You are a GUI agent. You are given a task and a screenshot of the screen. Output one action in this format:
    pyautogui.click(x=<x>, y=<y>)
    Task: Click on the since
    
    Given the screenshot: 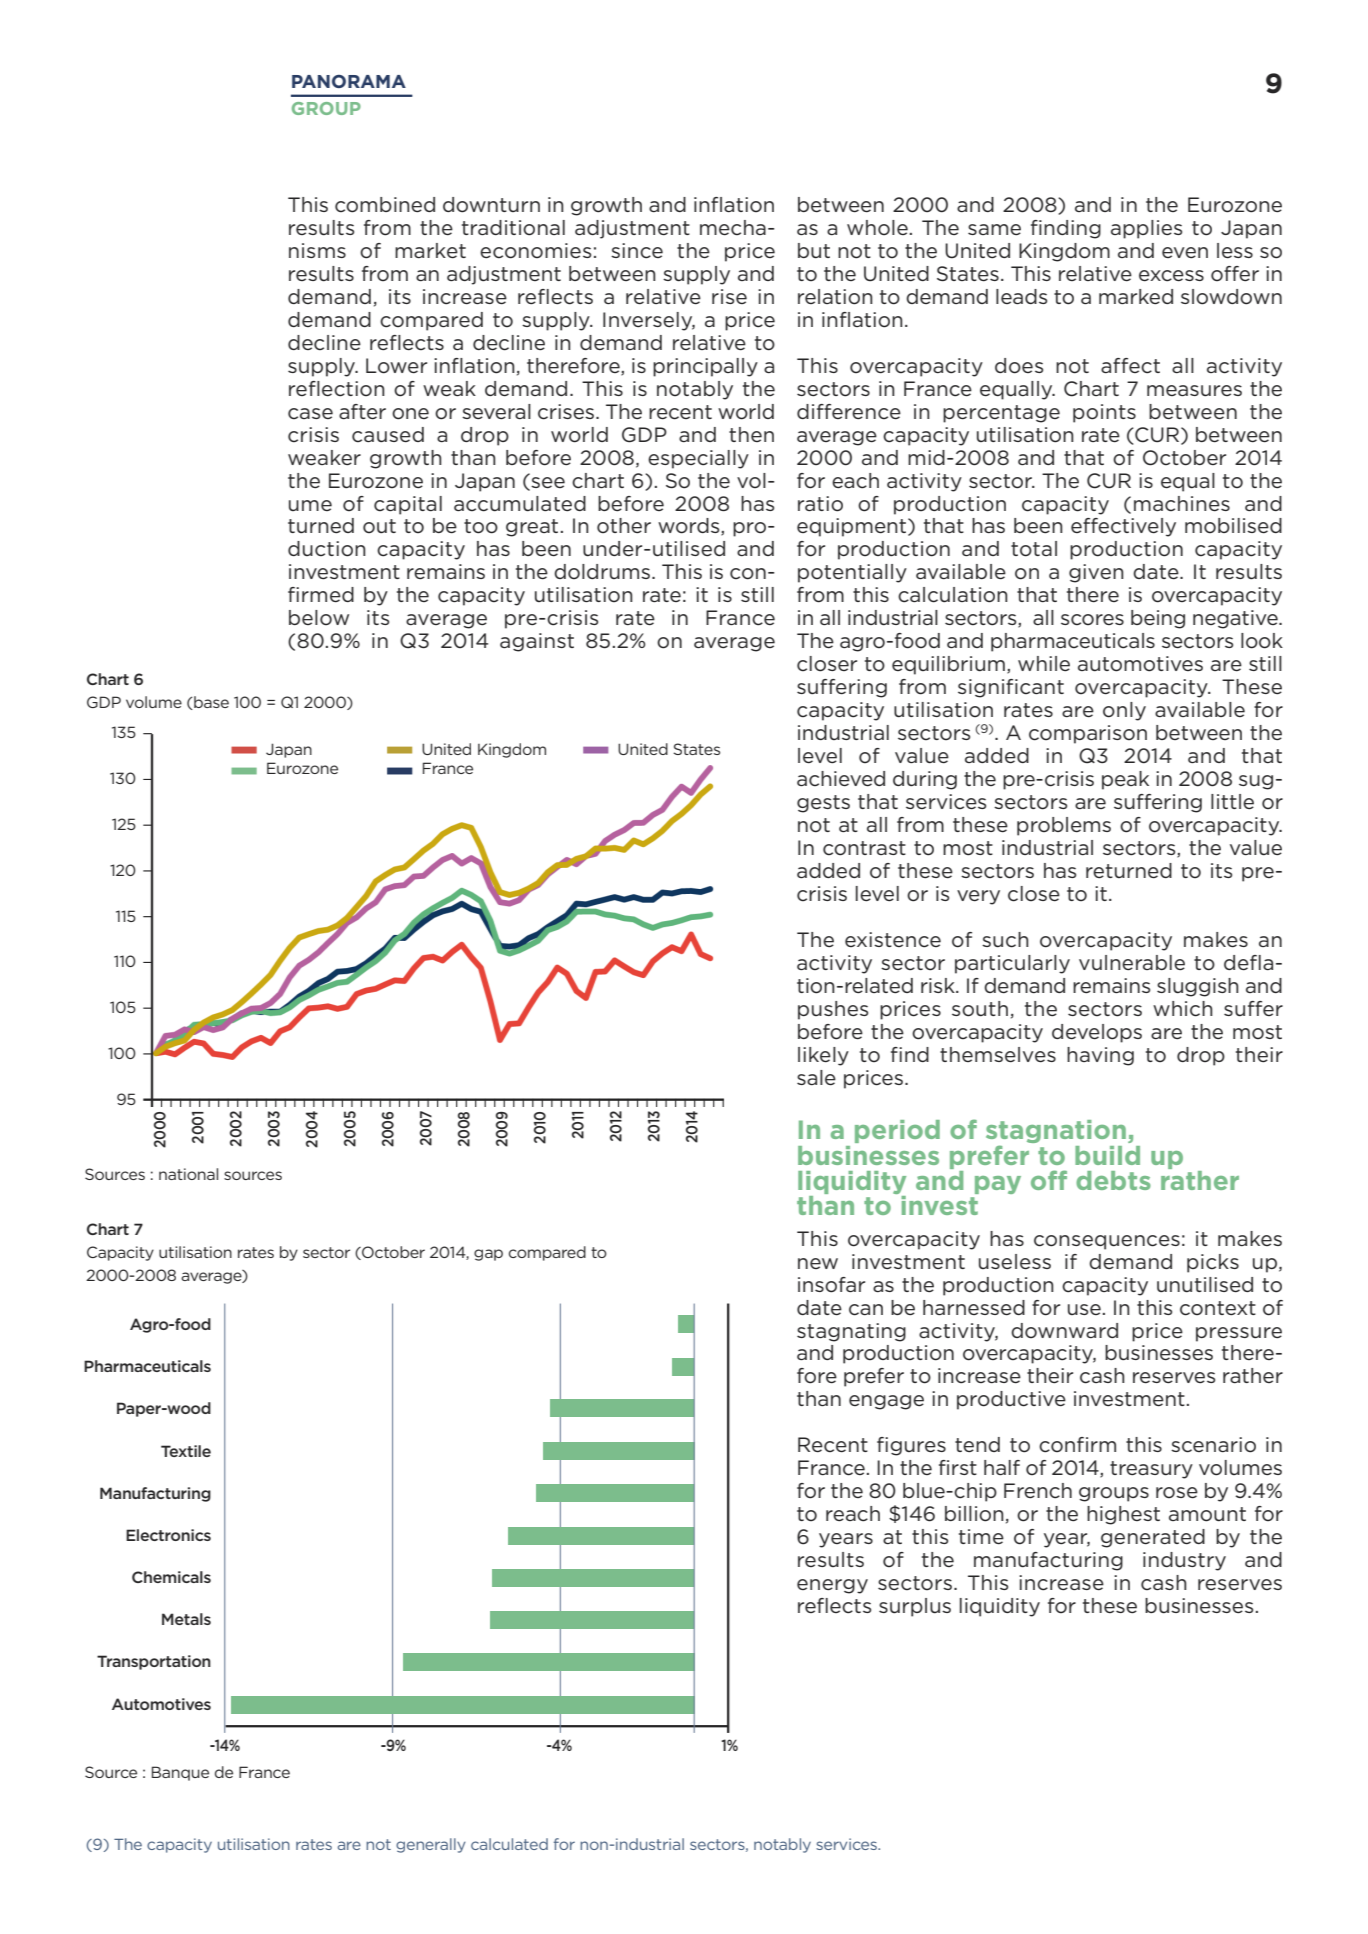 What is the action you would take?
    pyautogui.click(x=637, y=251)
